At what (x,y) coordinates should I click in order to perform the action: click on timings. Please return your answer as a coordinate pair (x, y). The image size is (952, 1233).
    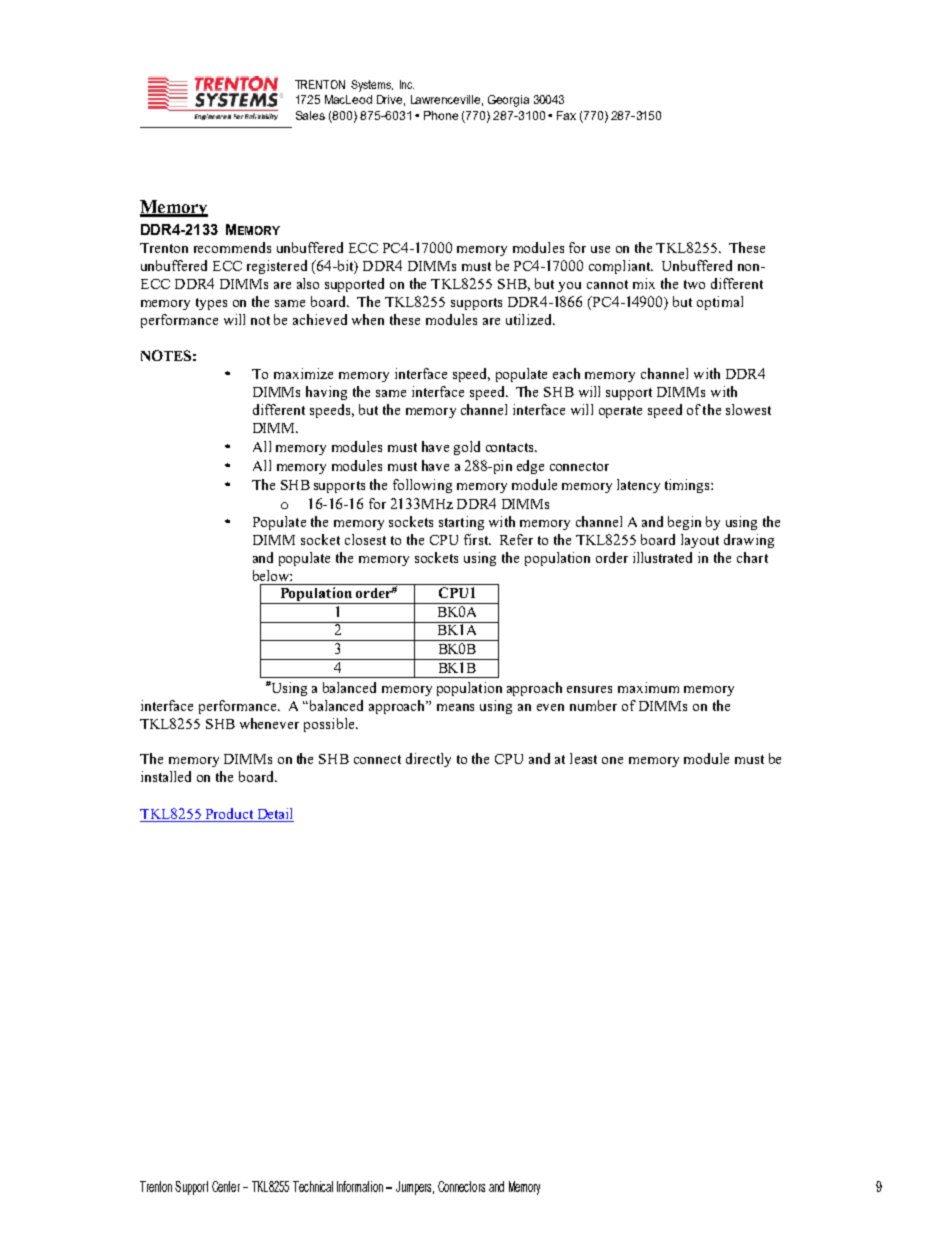
    Looking at the image, I should click on (688, 486).
